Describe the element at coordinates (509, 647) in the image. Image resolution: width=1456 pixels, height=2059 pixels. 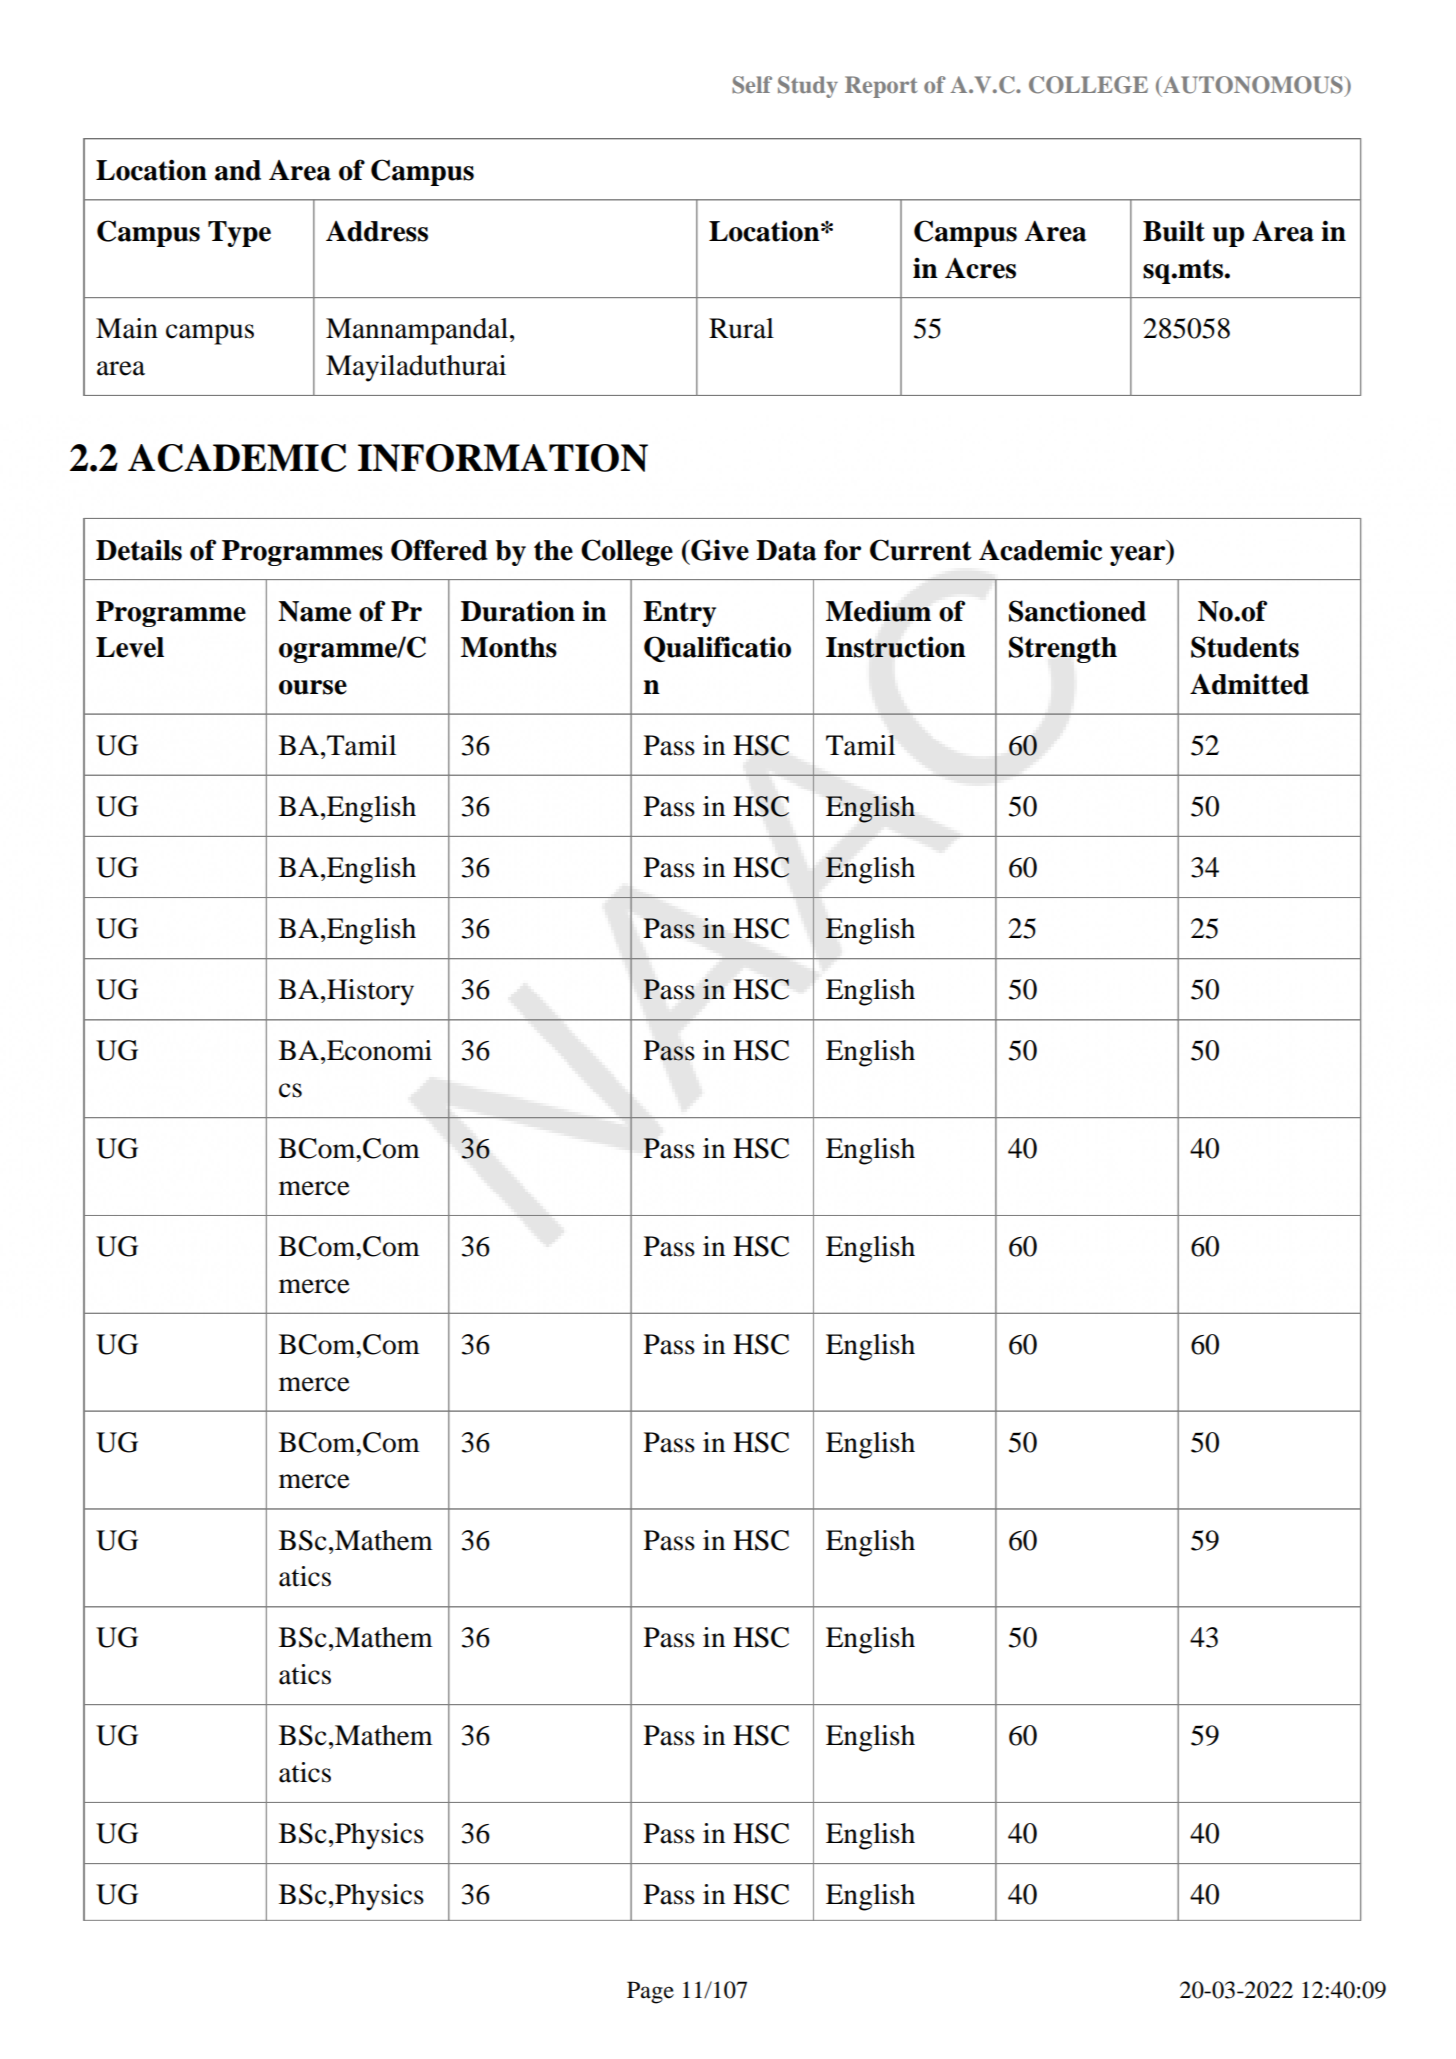
I see `Months` at that location.
